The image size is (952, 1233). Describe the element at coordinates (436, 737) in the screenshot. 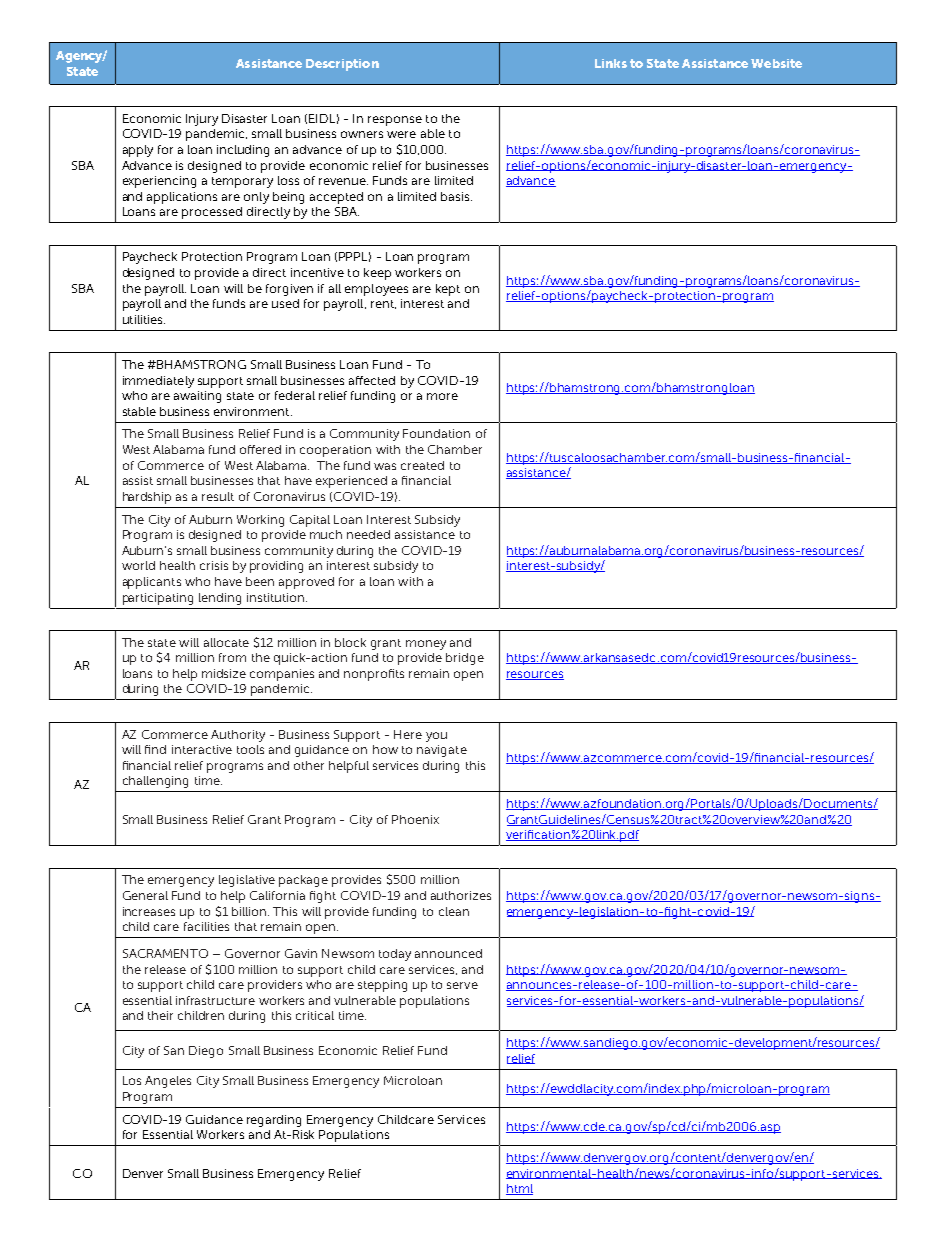

I see `you` at that location.
